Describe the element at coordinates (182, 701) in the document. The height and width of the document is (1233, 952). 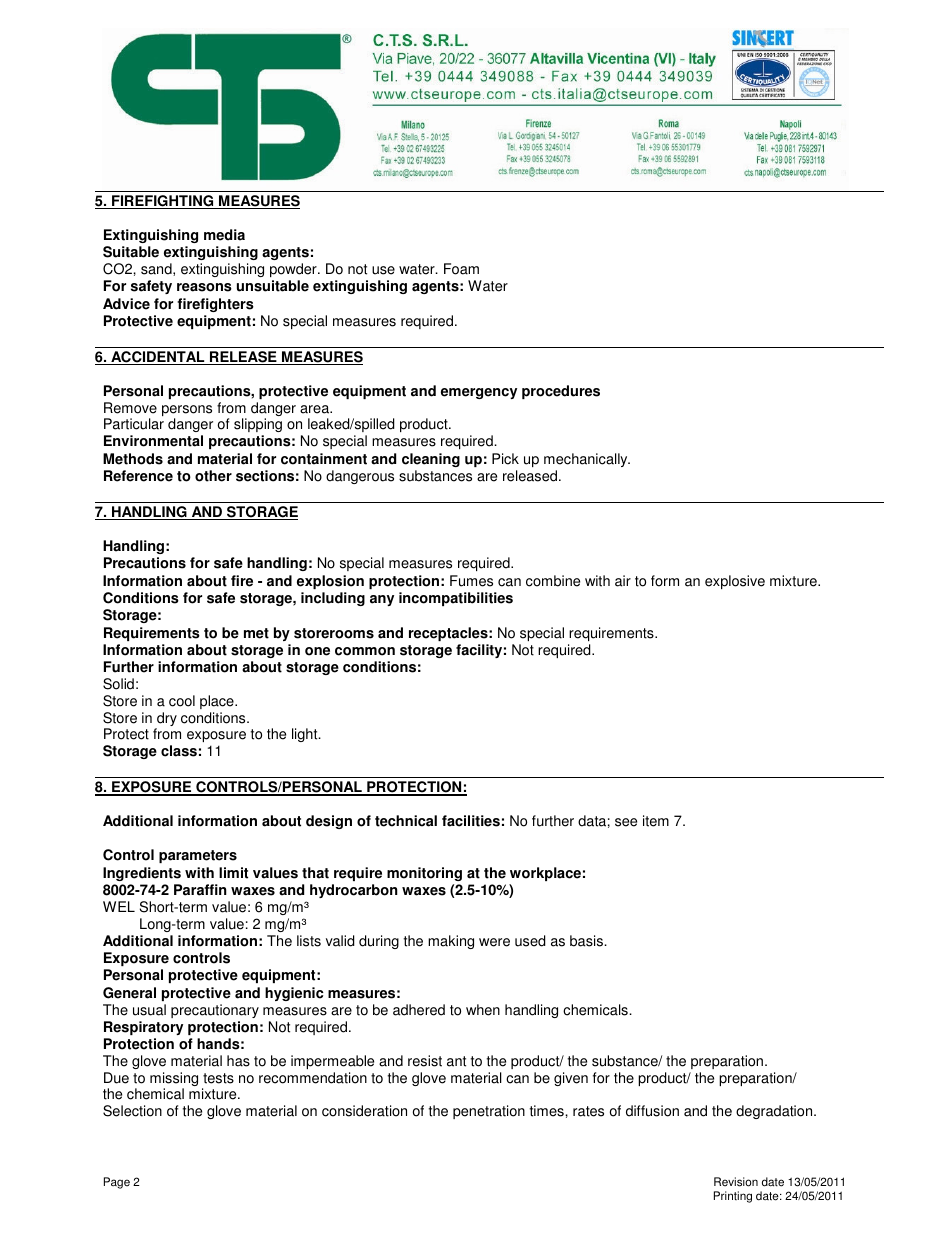
I see `cool` at that location.
